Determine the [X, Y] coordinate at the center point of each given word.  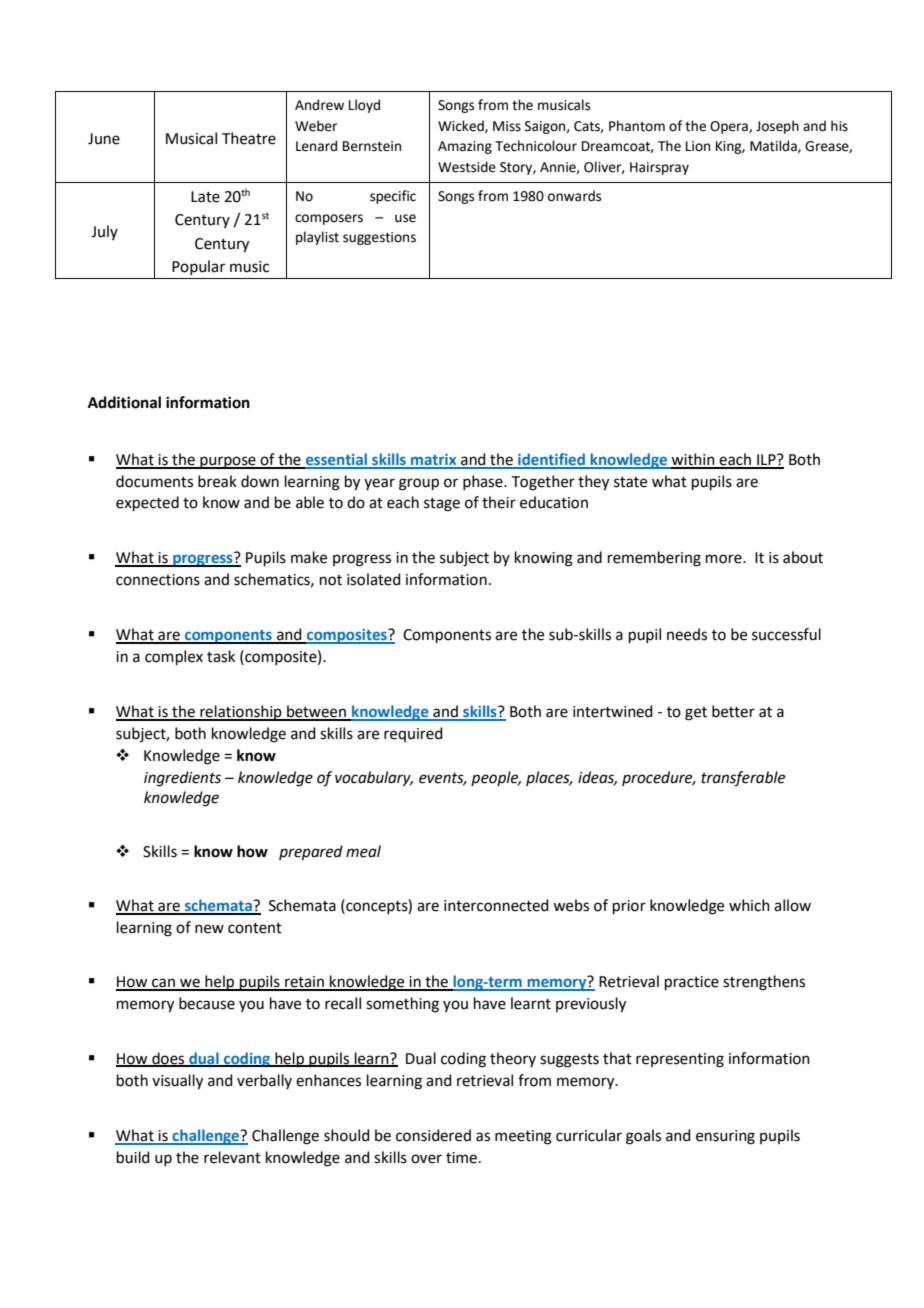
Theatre [249, 138]
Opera [730, 127]
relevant [232, 1157]
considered [433, 1135]
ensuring [725, 1137]
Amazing [465, 147]
